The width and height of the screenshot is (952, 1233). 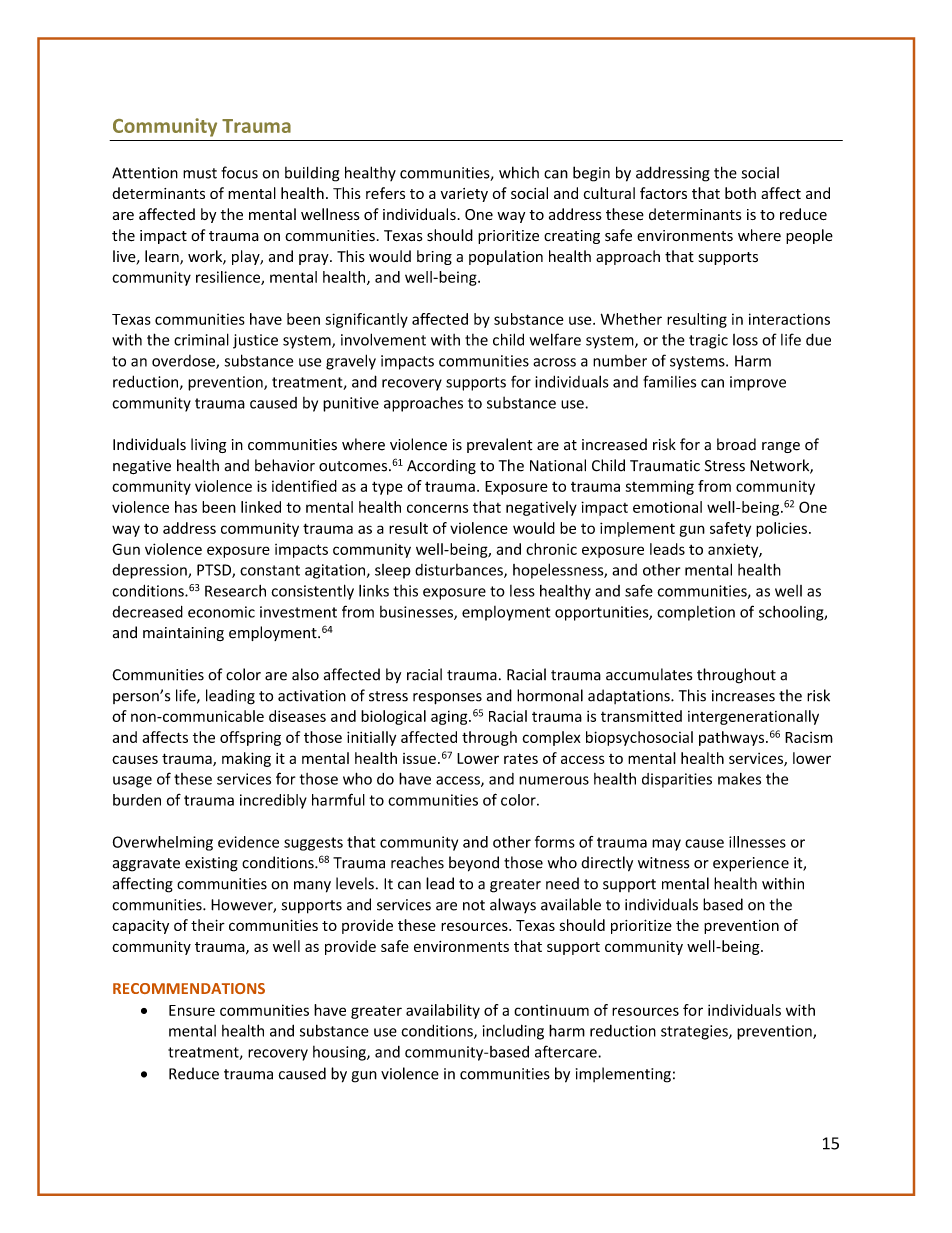 I want to click on including, so click(x=513, y=1032).
